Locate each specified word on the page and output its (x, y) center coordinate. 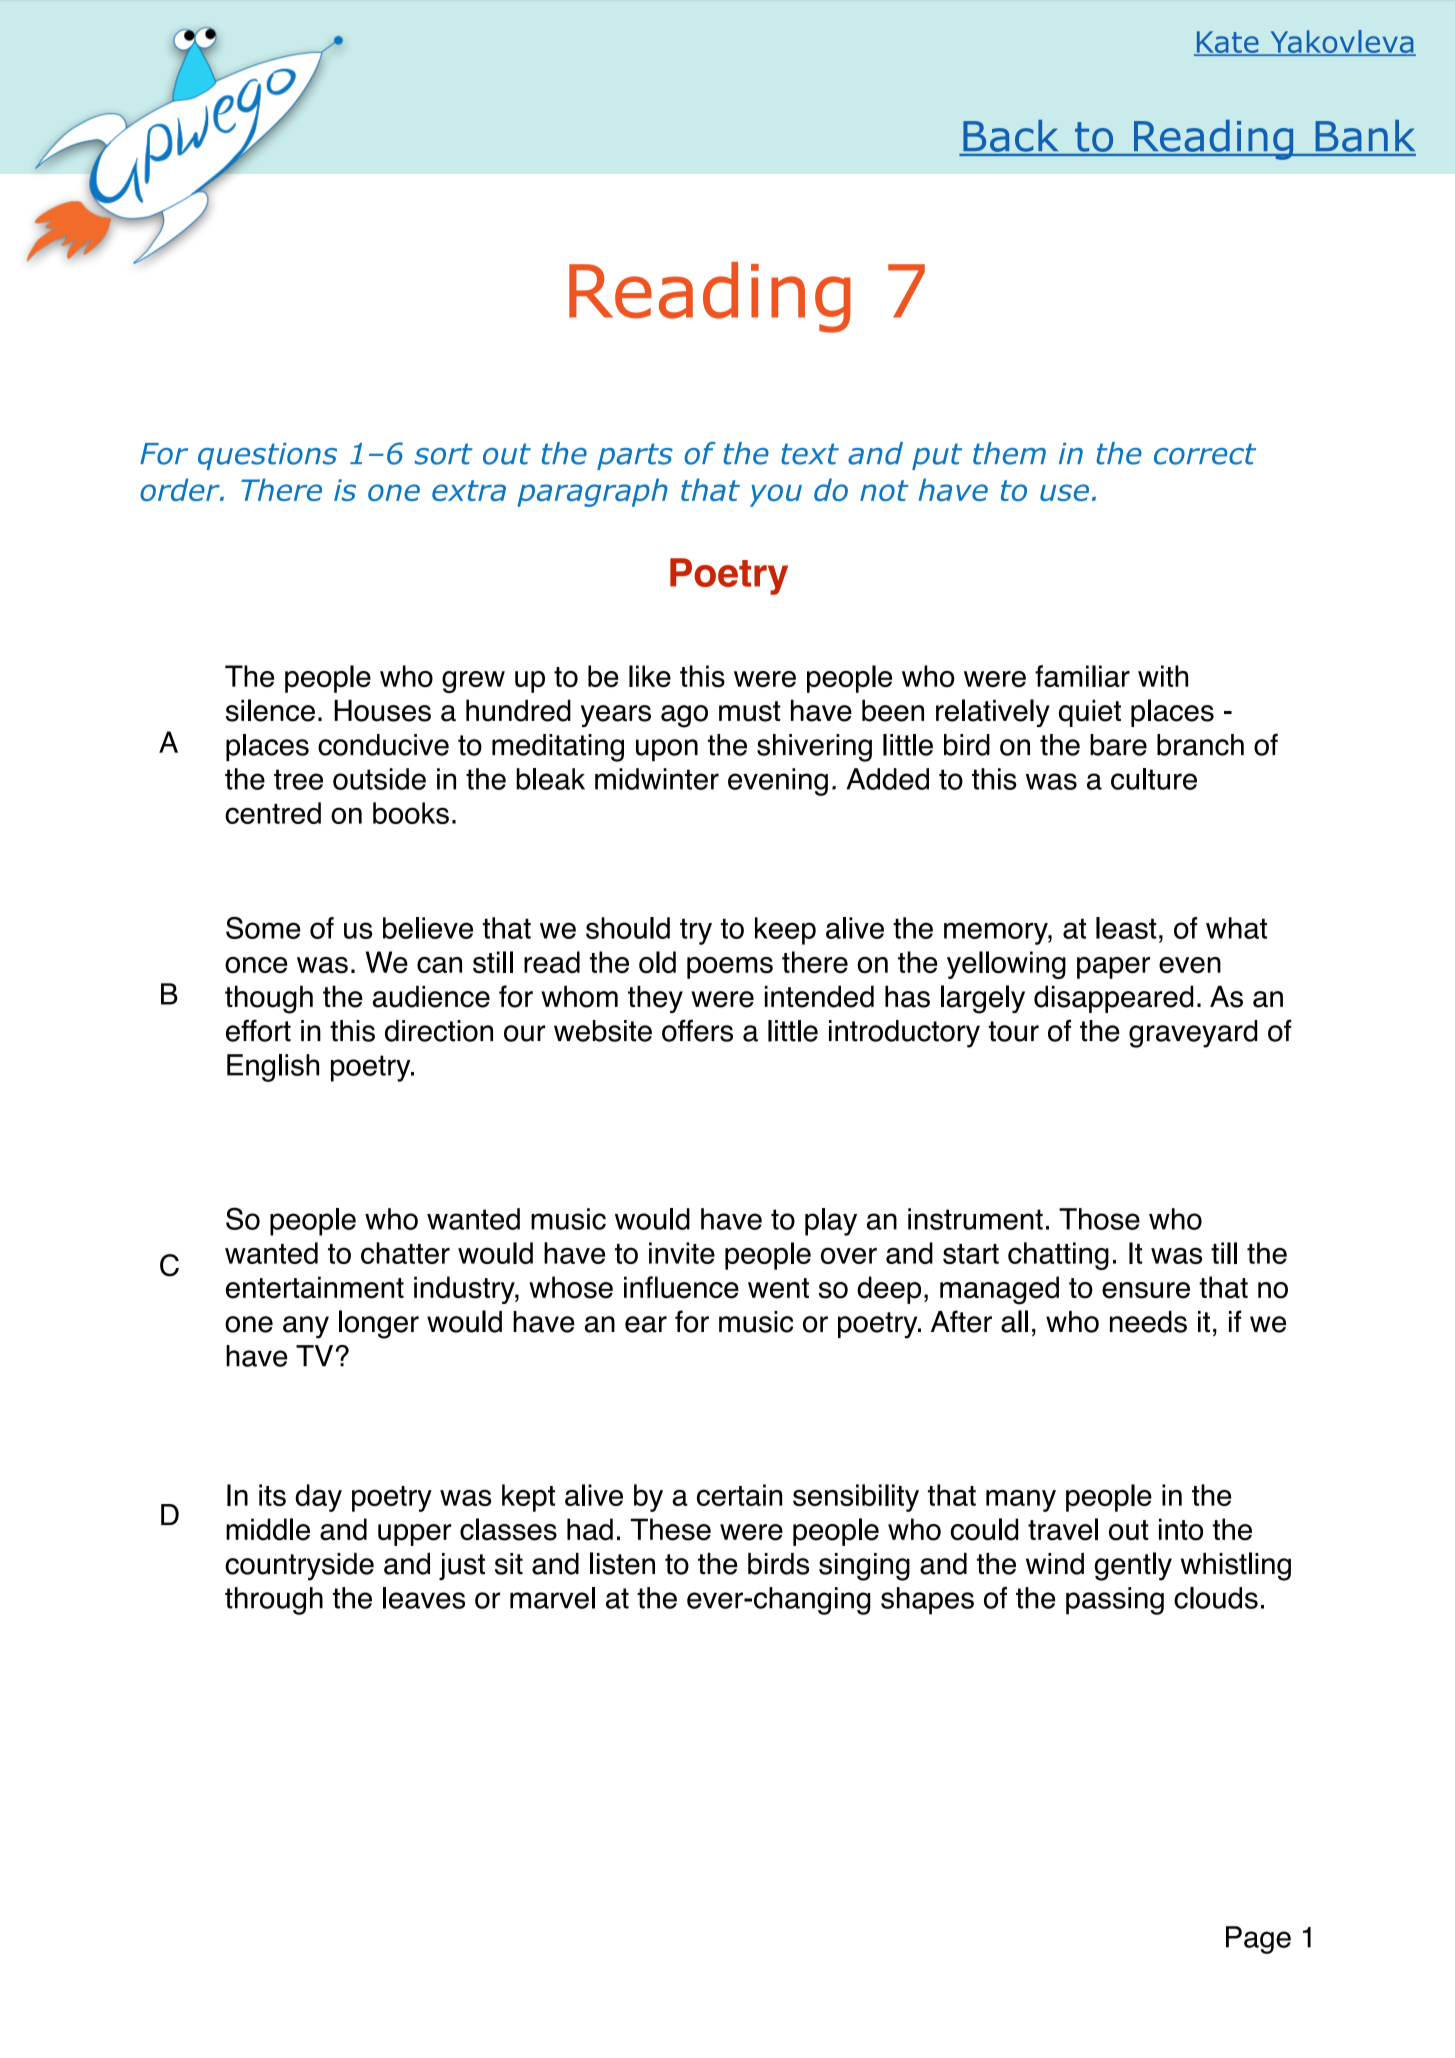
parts (635, 456)
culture (1154, 779)
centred (273, 813)
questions (267, 456)
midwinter (657, 779)
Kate (1227, 43)
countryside (299, 1567)
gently (1133, 1566)
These (671, 1529)
